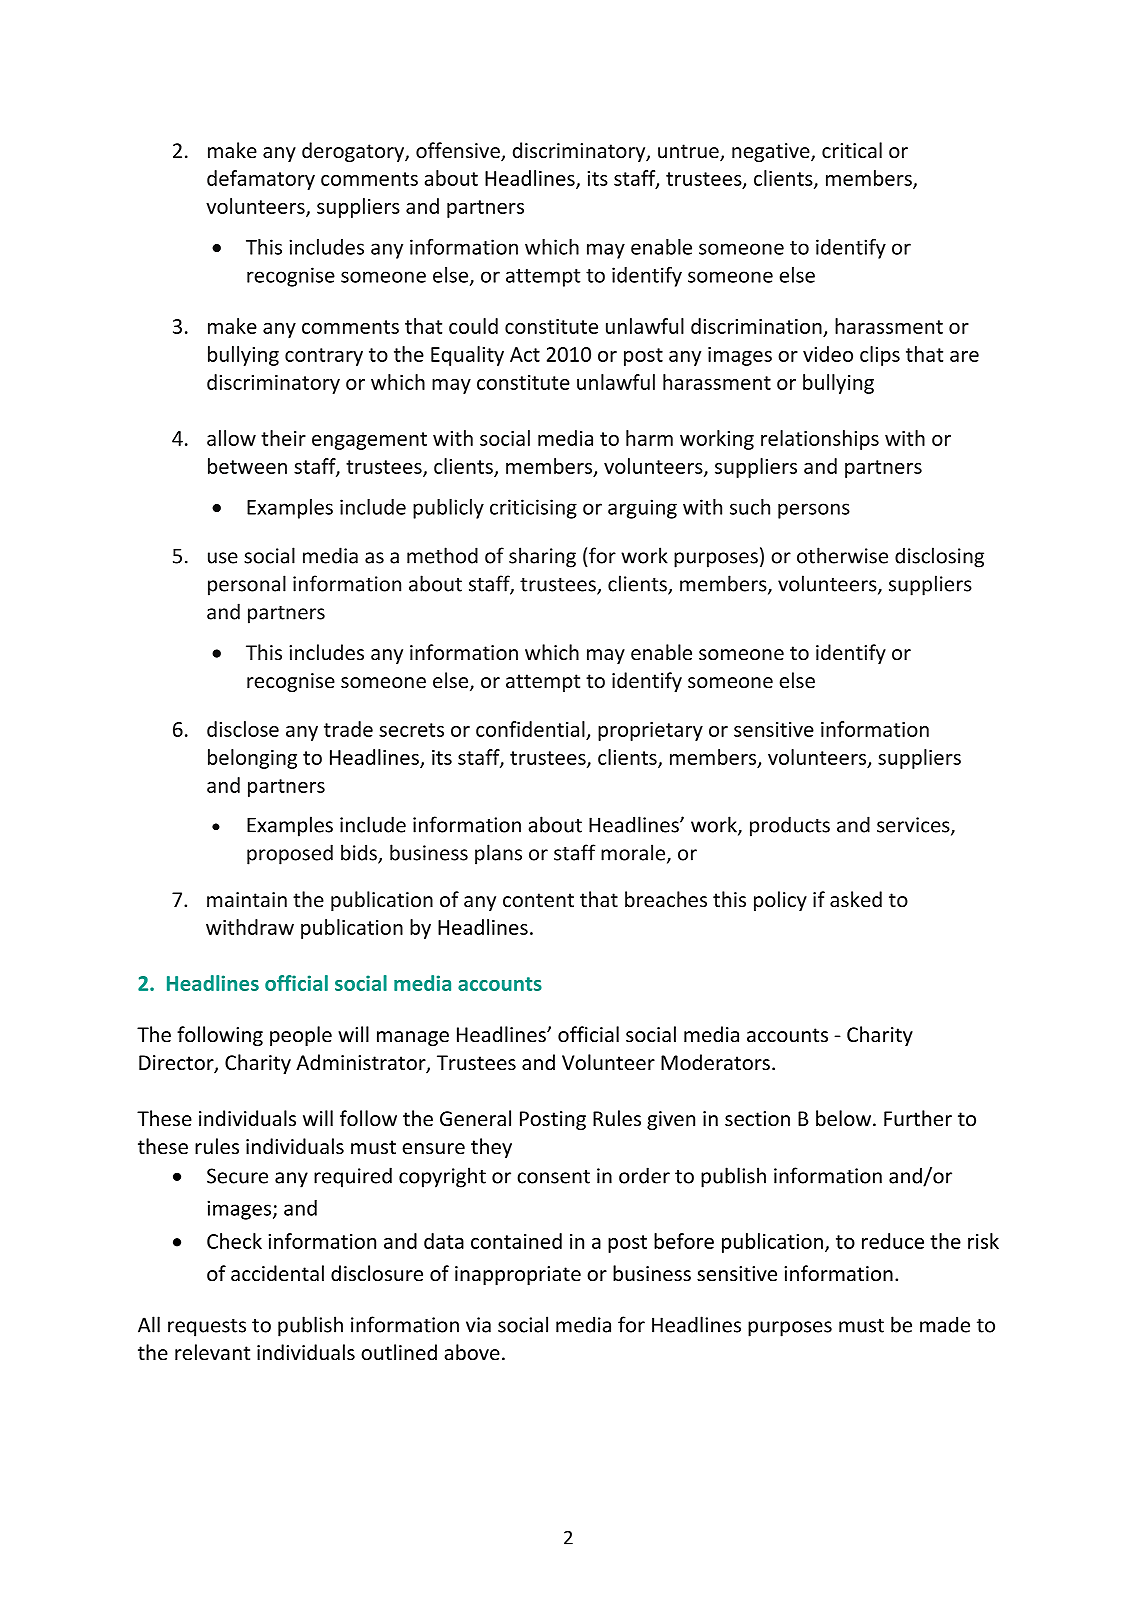 This document has width=1137, height=1608. What do you see at coordinates (261, 180) in the document?
I see `defamatory` at bounding box center [261, 180].
